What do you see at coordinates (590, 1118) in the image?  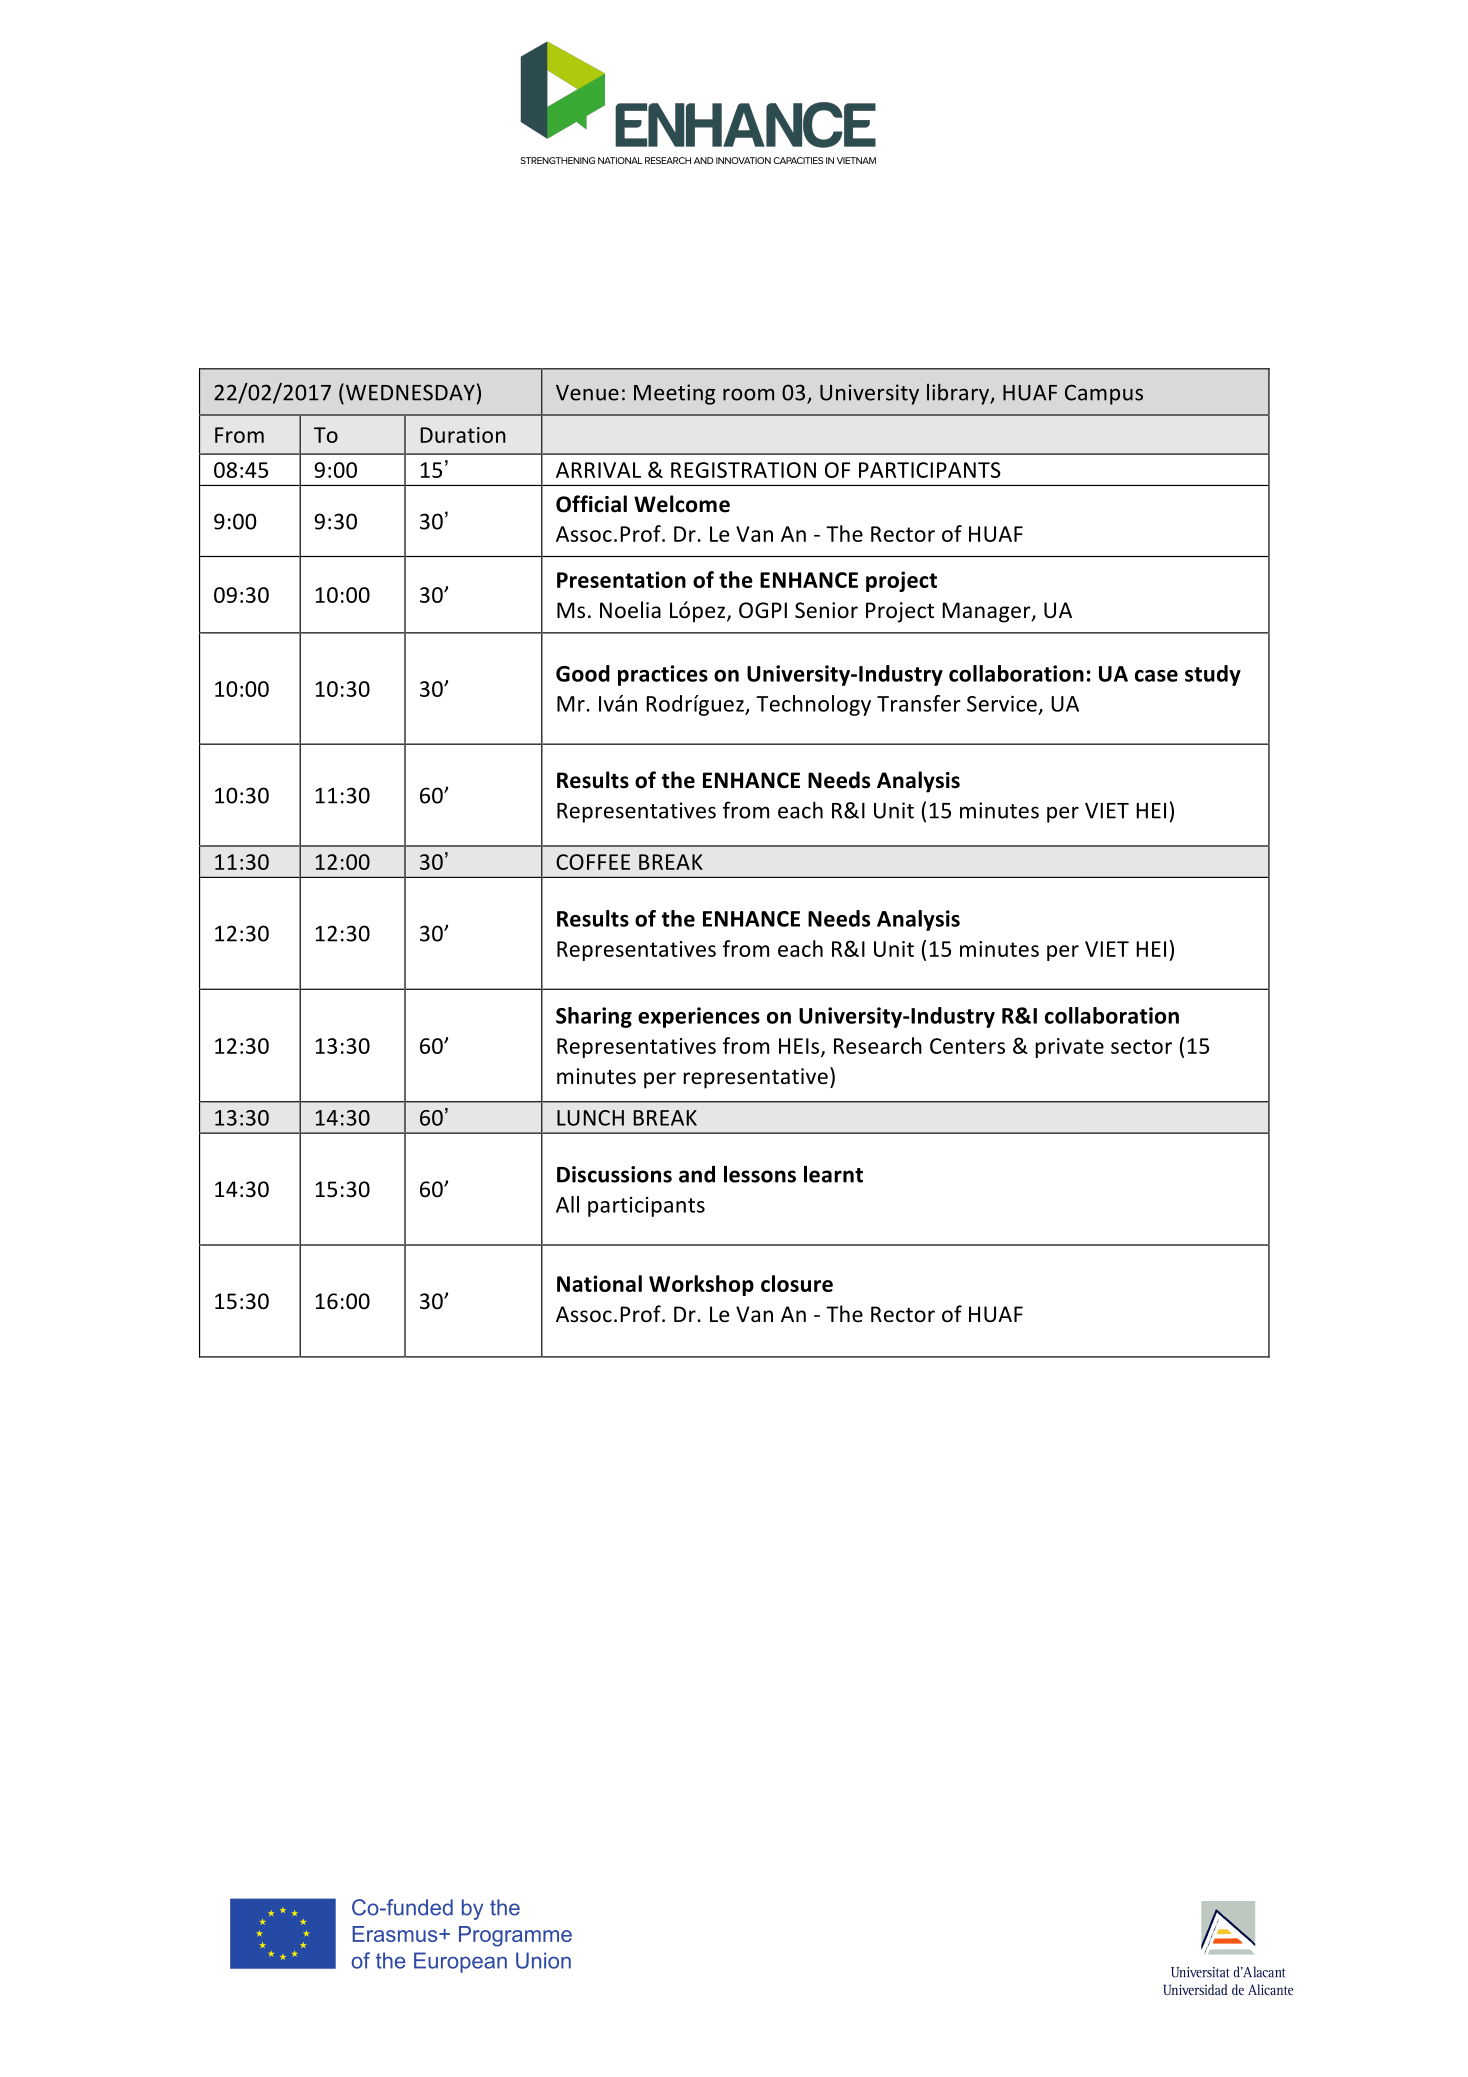 I see `LUNCH` at bounding box center [590, 1118].
